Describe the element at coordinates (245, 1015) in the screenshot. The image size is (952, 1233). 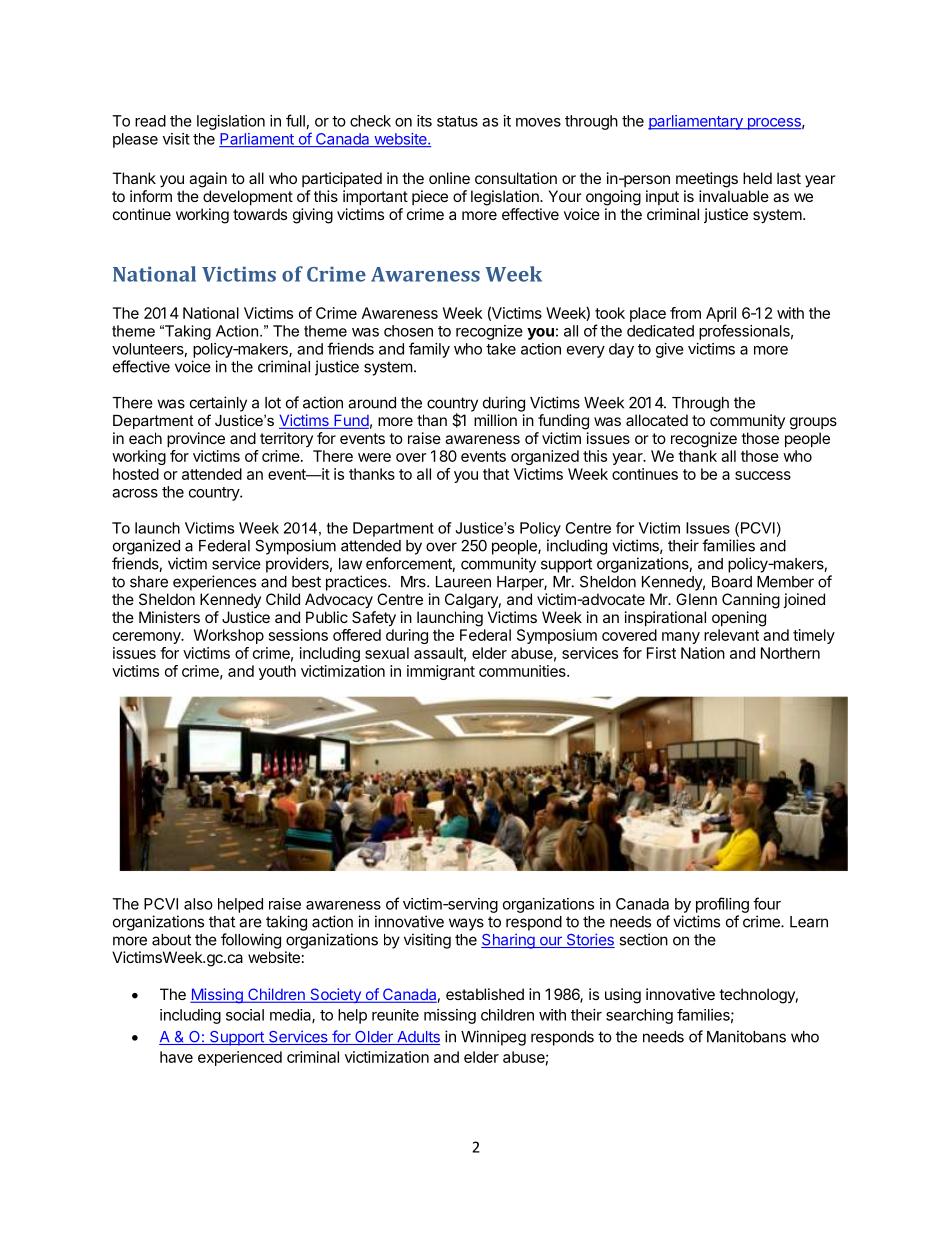
I see `social` at that location.
